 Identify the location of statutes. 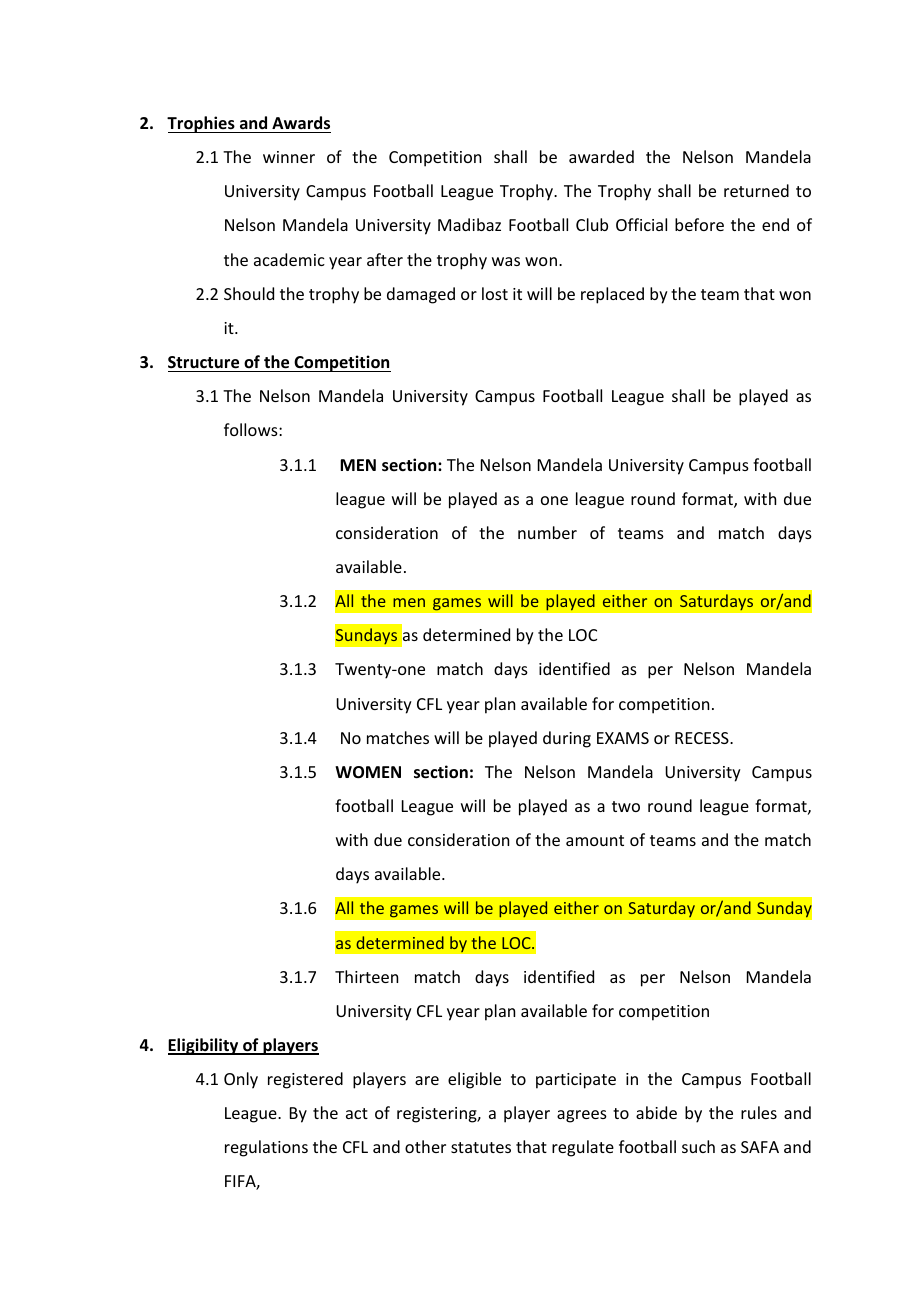
(481, 1147).
